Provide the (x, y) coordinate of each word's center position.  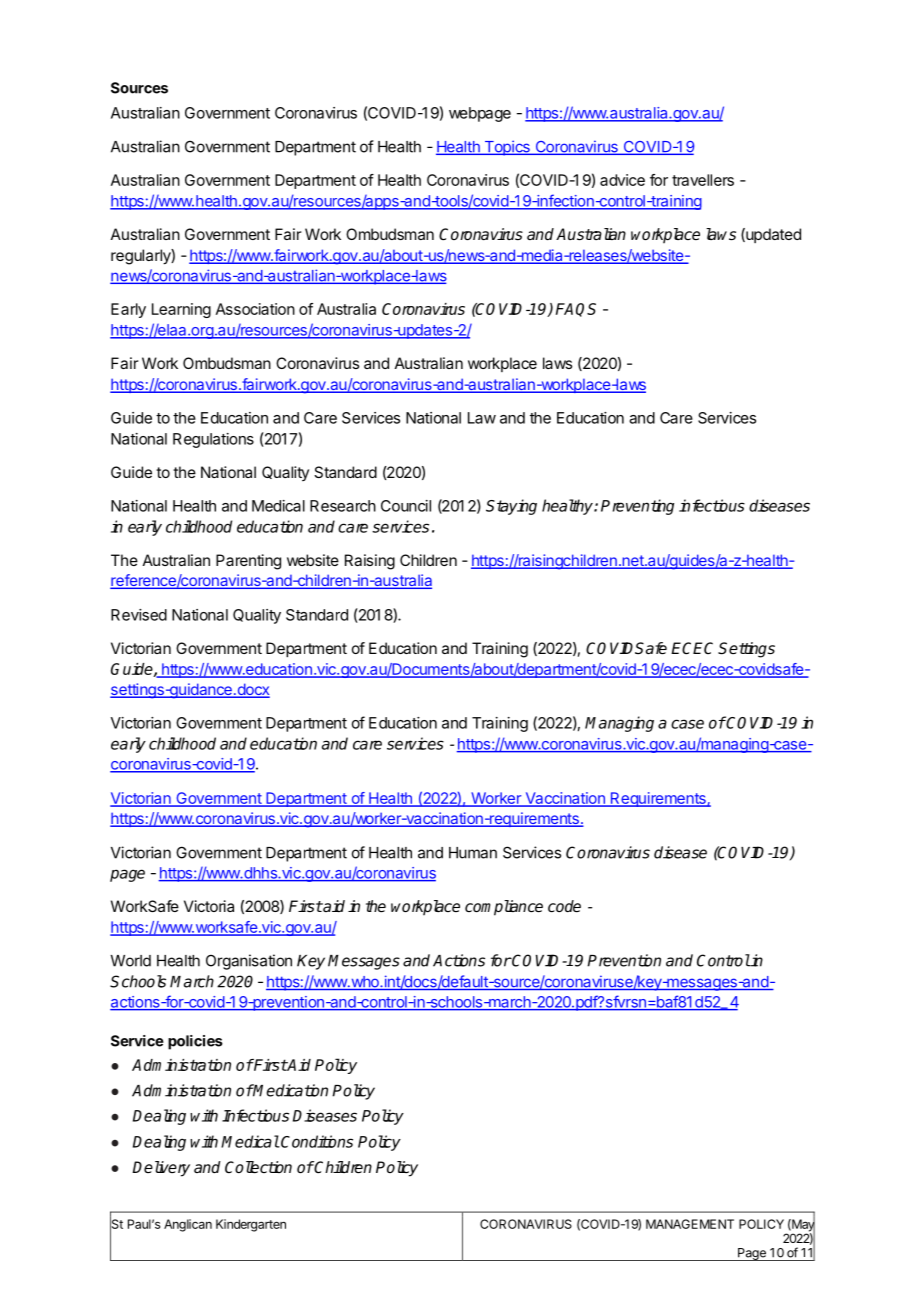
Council (406, 506)
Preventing (637, 507)
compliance (504, 908)
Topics (507, 148)
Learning (181, 310)
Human (473, 853)
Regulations (213, 440)
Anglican (188, 1225)
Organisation (249, 962)
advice (622, 180)
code (564, 906)
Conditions (316, 1141)
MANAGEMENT (690, 1224)
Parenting (248, 562)
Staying (511, 507)
